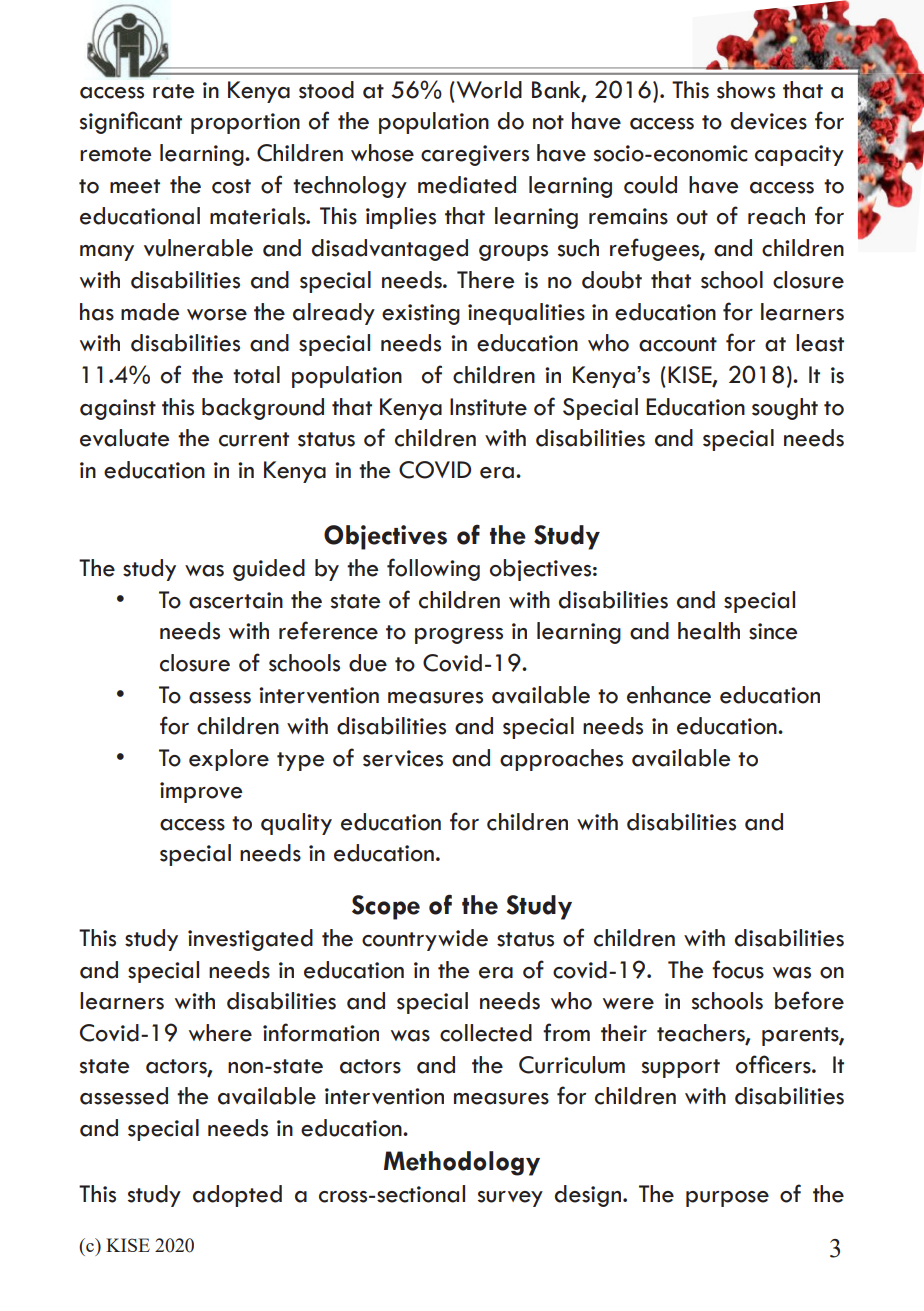  I want to click on existing, so click(421, 314).
